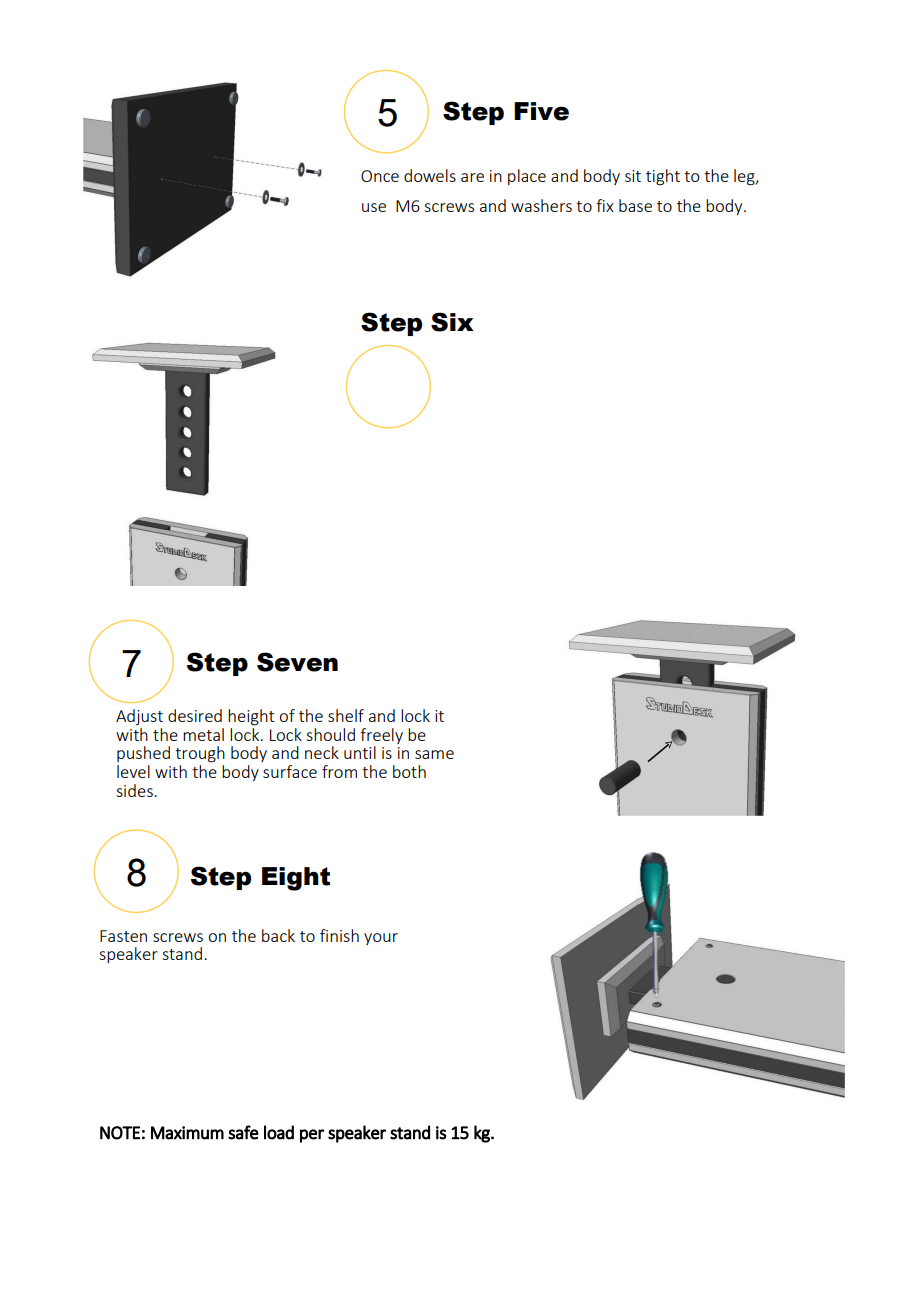 Image resolution: width=924 pixels, height=1308 pixels. What do you see at coordinates (312, 1136) in the screenshot?
I see `per` at bounding box center [312, 1136].
